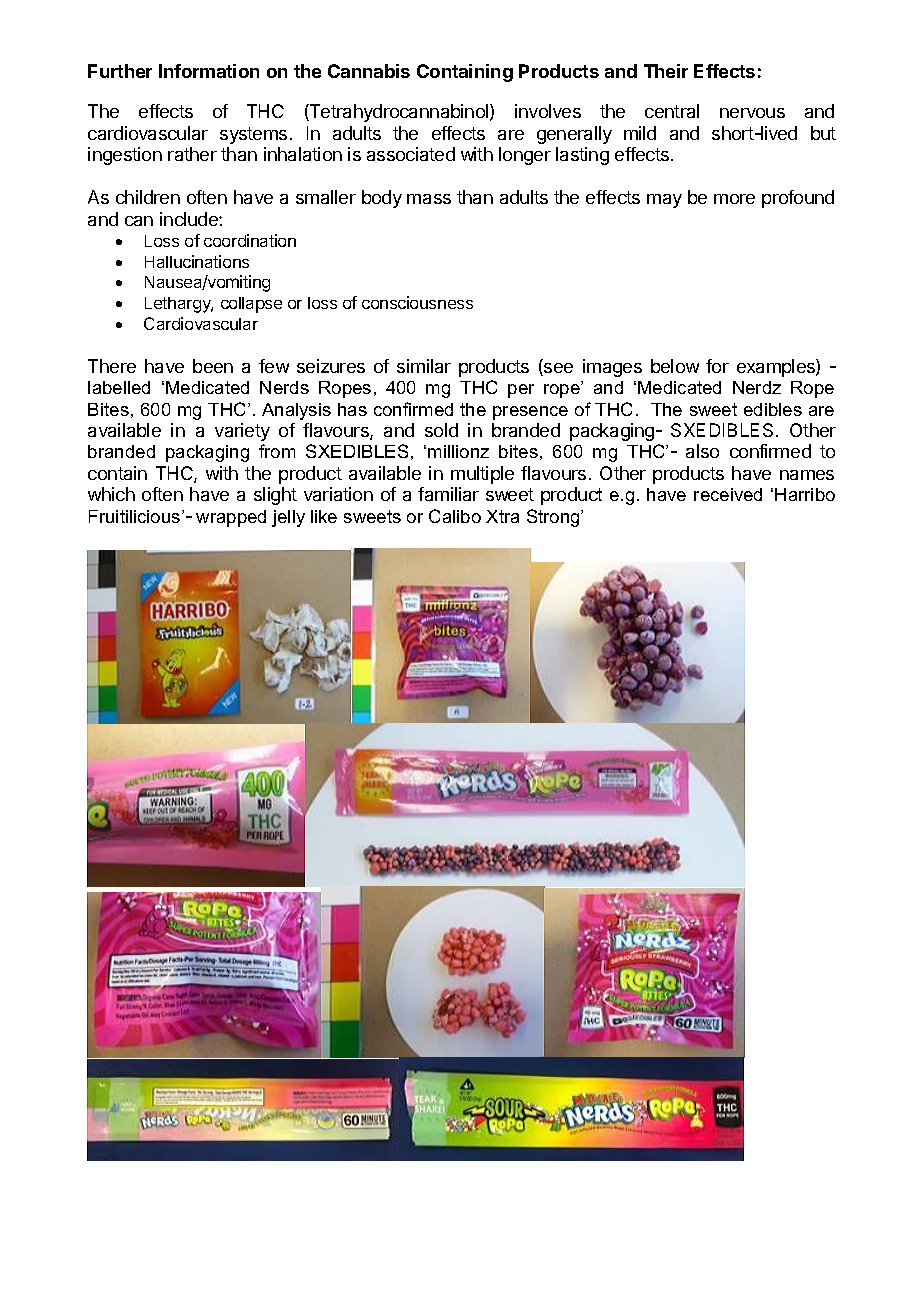 This screenshot has height=1308, width=924. What do you see at coordinates (448, 494) in the screenshot?
I see `familiar` at bounding box center [448, 494].
